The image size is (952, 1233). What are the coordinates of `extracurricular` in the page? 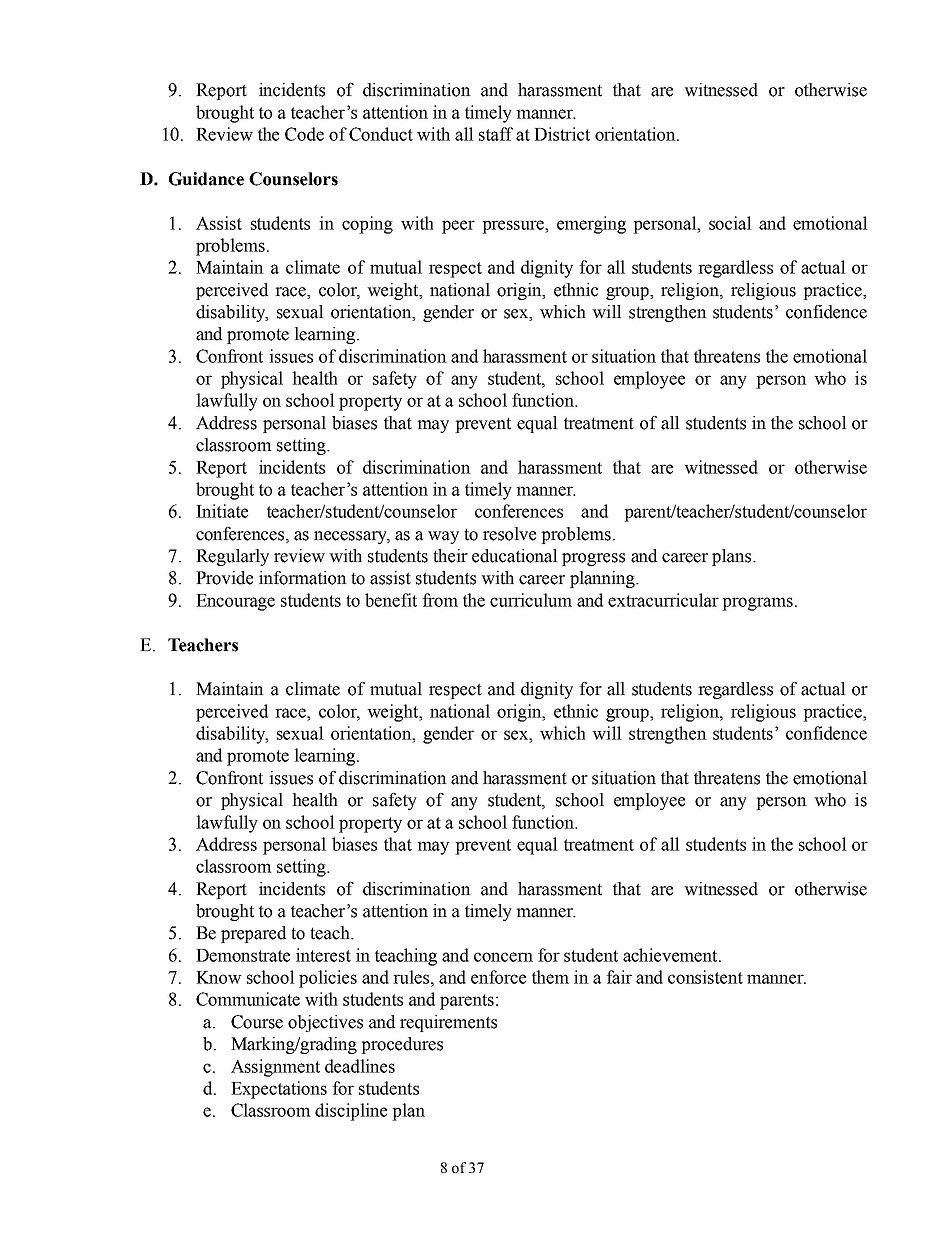 It's located at (663, 600).
